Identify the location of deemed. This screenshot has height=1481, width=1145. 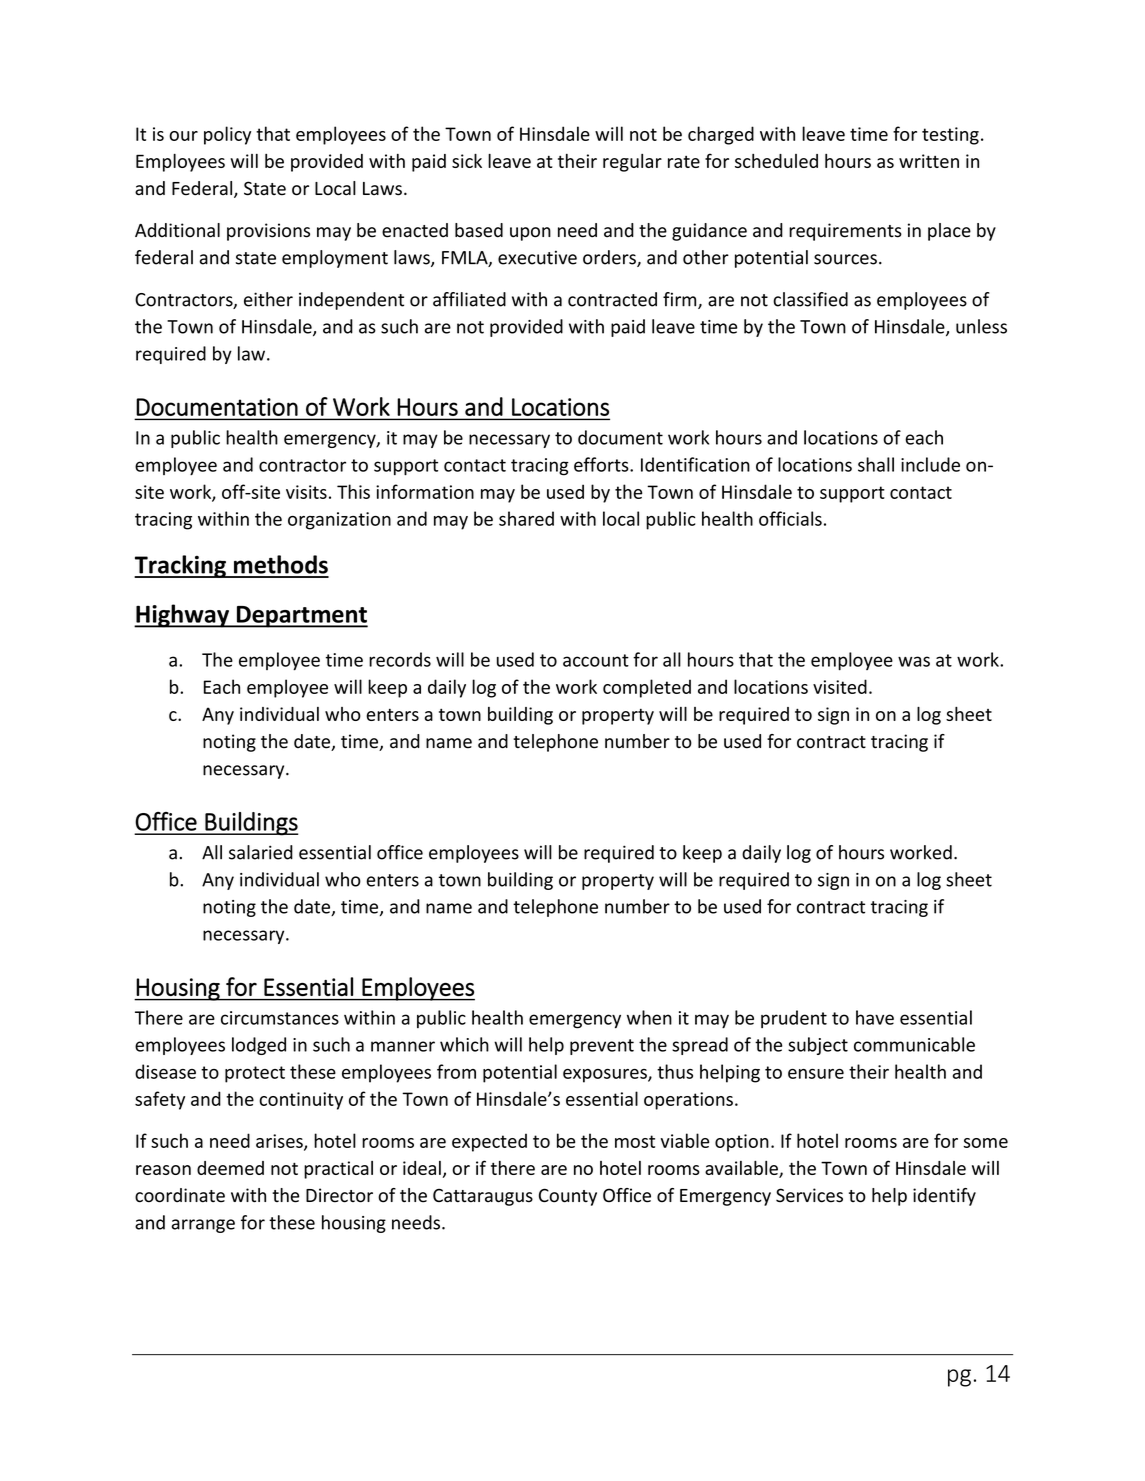
(230, 1168).
